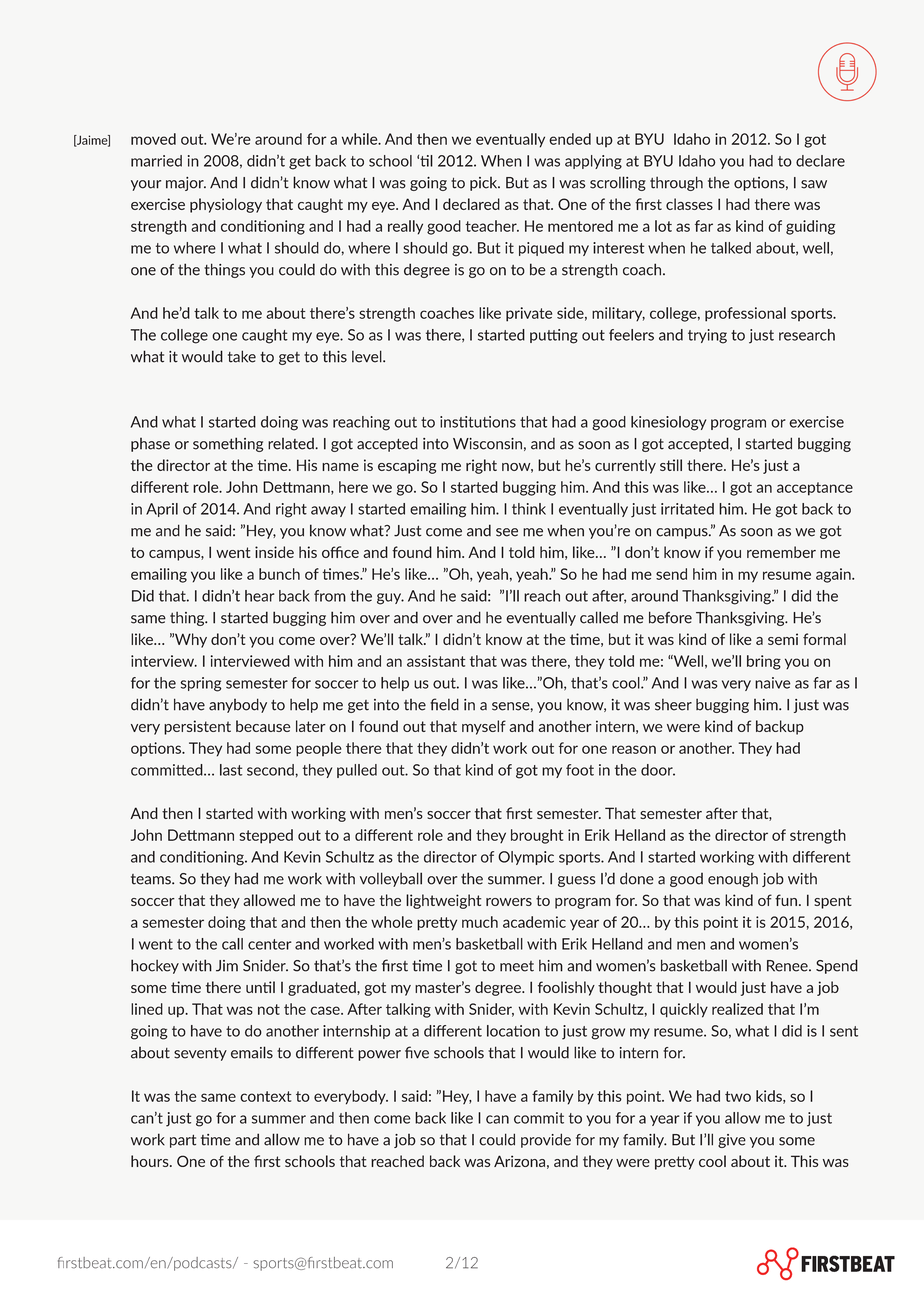 The height and width of the document is (1308, 924). What do you see at coordinates (546, 1140) in the document?
I see `provide` at bounding box center [546, 1140].
